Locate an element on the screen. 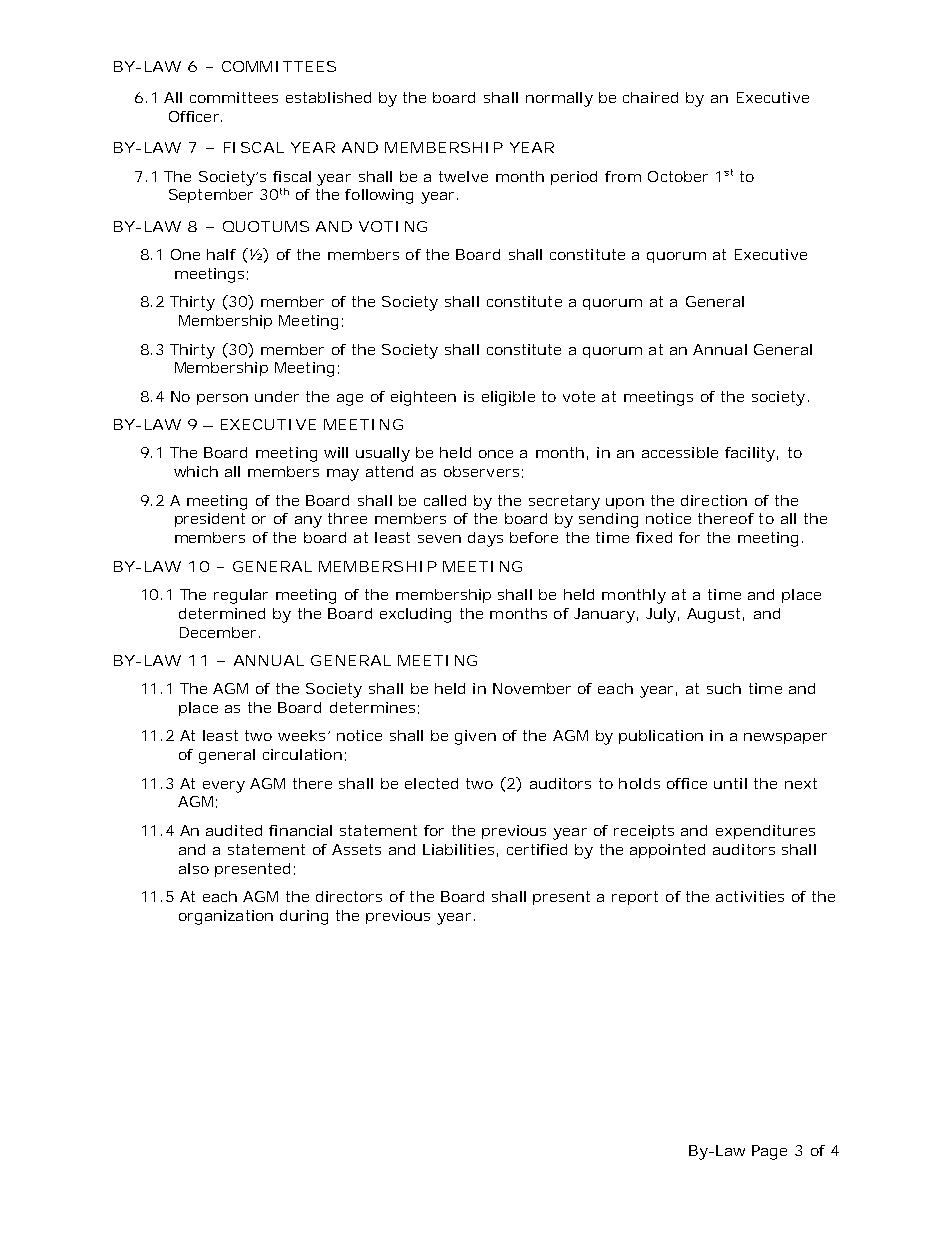 The width and height of the screenshot is (952, 1233). organization is located at coordinates (226, 917).
